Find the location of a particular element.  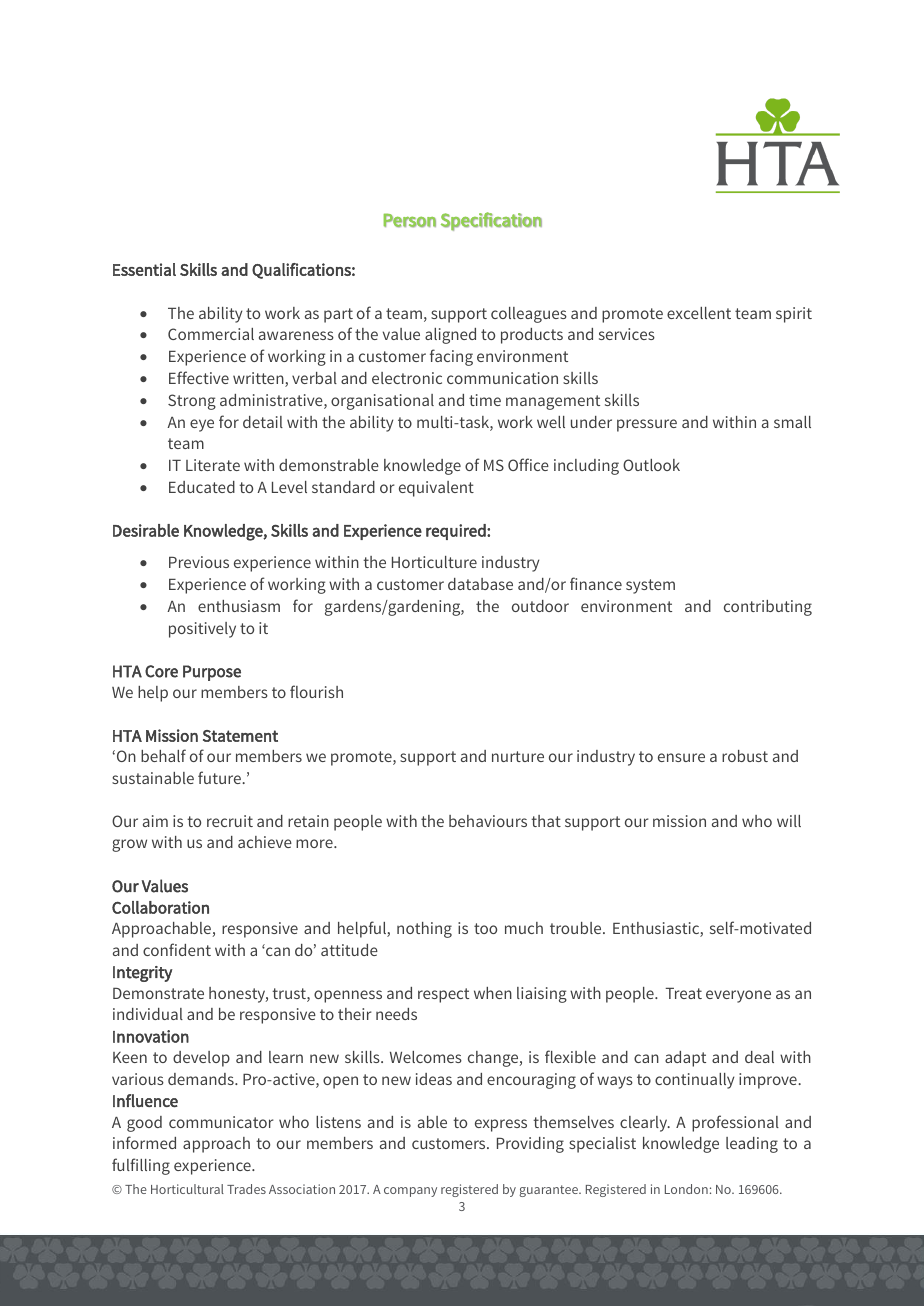

Essential is located at coordinates (144, 269).
